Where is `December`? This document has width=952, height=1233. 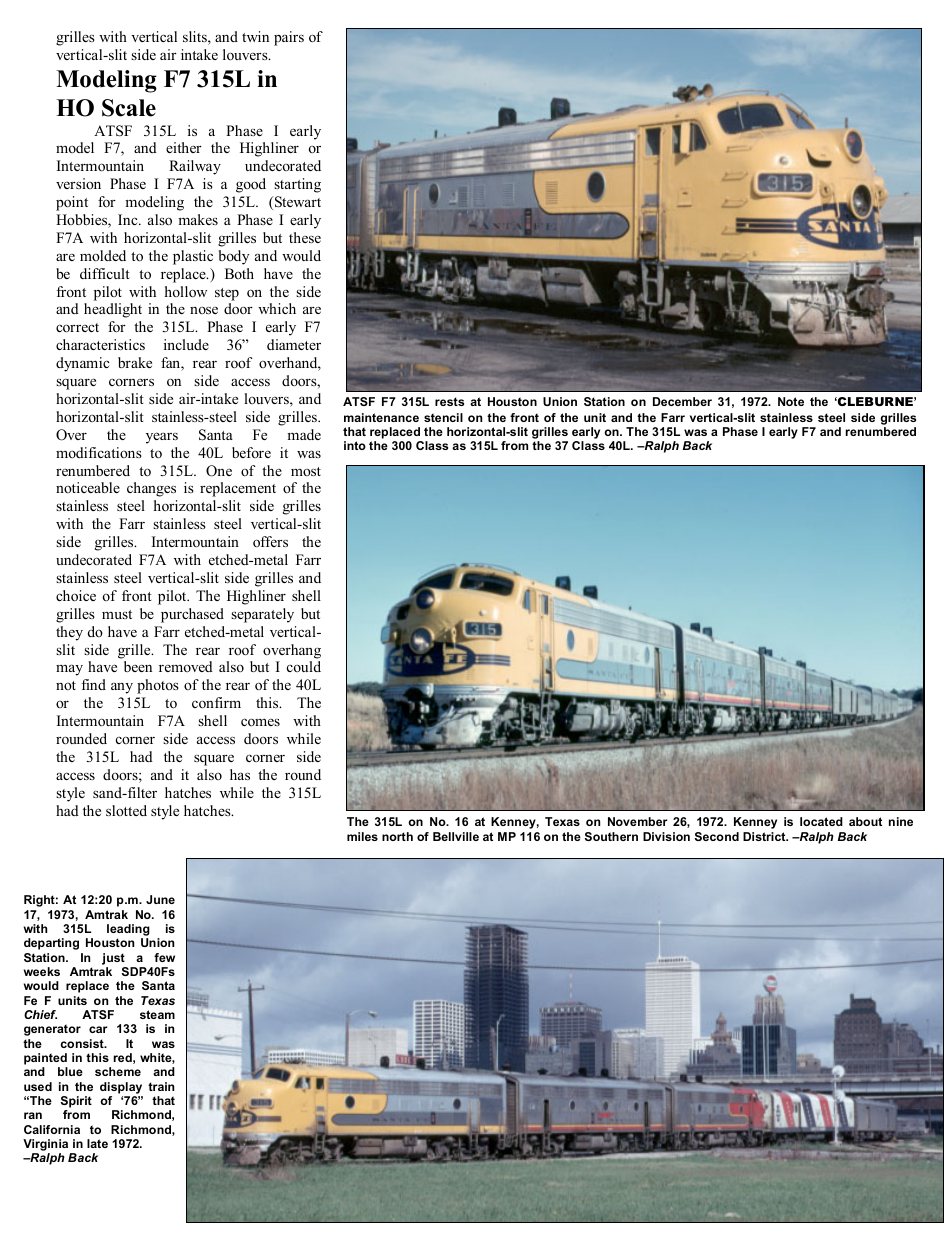
December is located at coordinates (682, 401).
